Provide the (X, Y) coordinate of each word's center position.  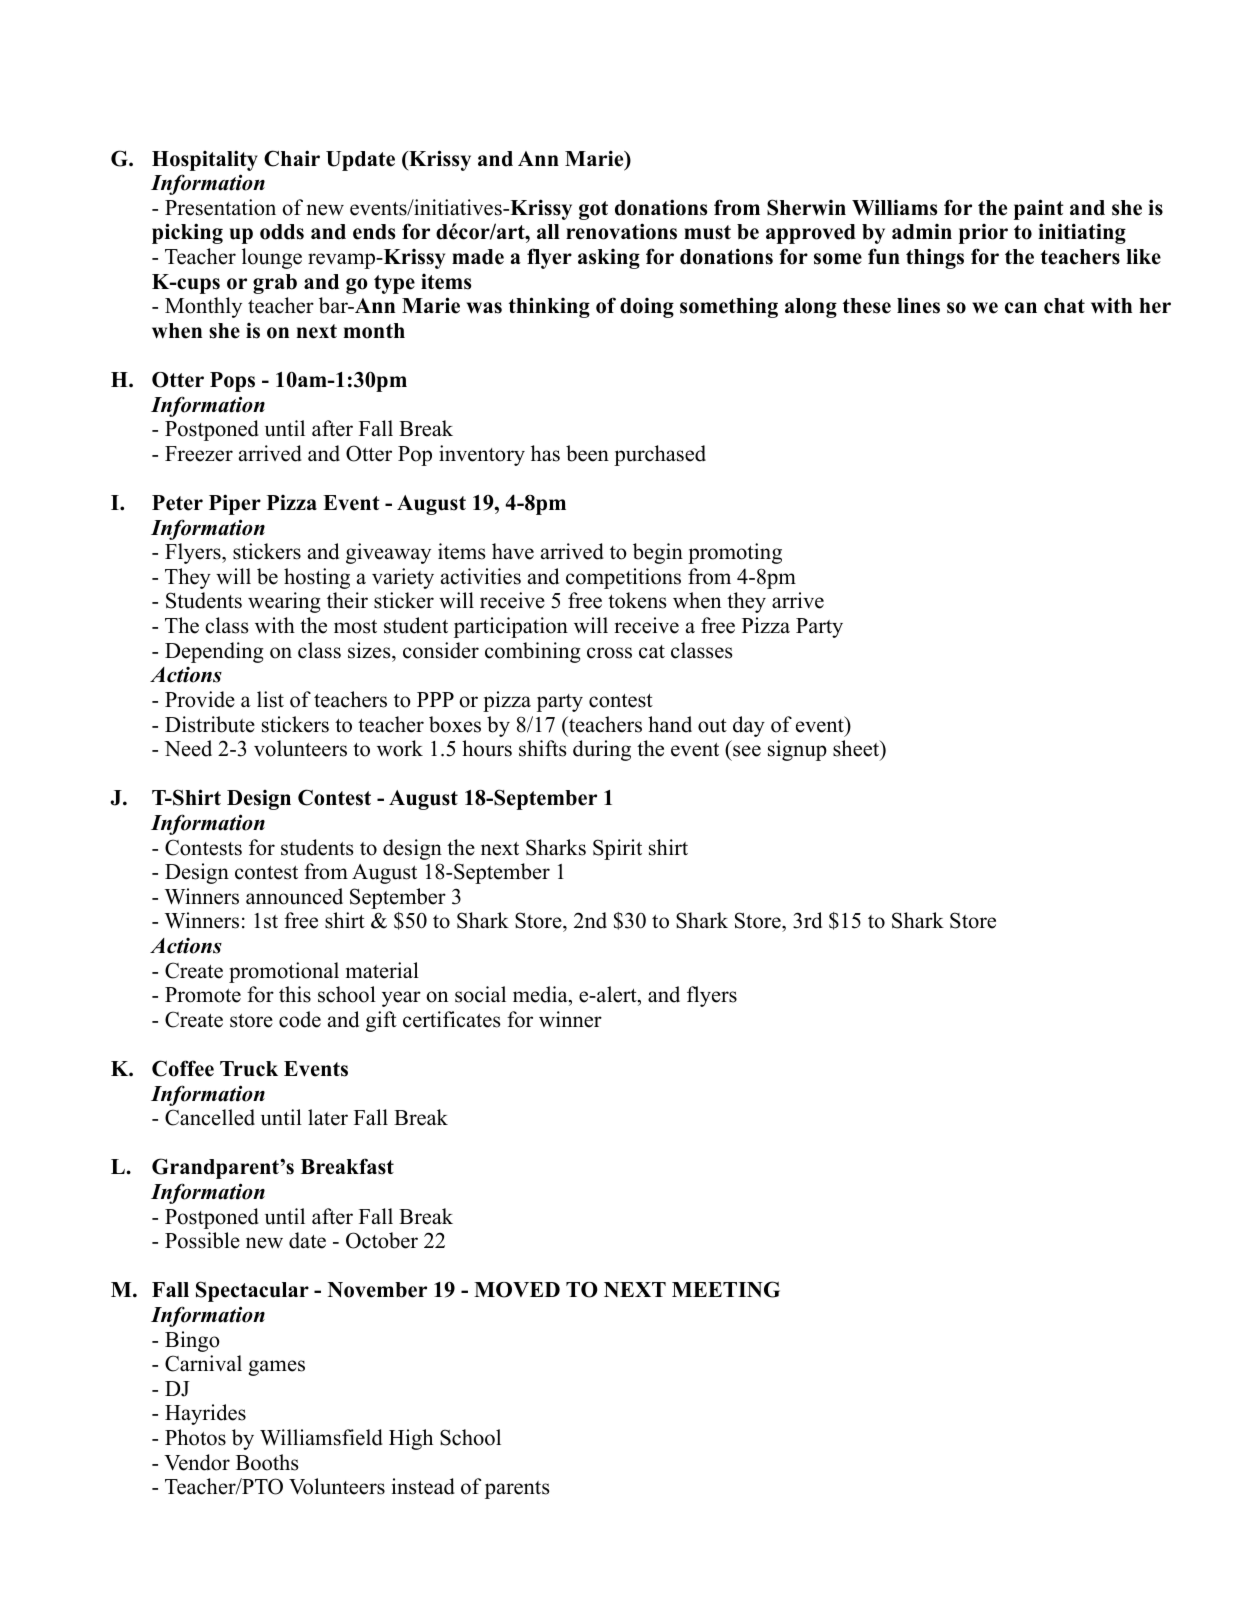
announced (294, 896)
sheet (857, 749)
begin (658, 553)
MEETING (726, 1289)
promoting (735, 553)
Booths (267, 1462)
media (541, 994)
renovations (621, 231)
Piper (235, 504)
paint (1039, 209)
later (328, 1117)
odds (282, 232)
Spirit (617, 849)
